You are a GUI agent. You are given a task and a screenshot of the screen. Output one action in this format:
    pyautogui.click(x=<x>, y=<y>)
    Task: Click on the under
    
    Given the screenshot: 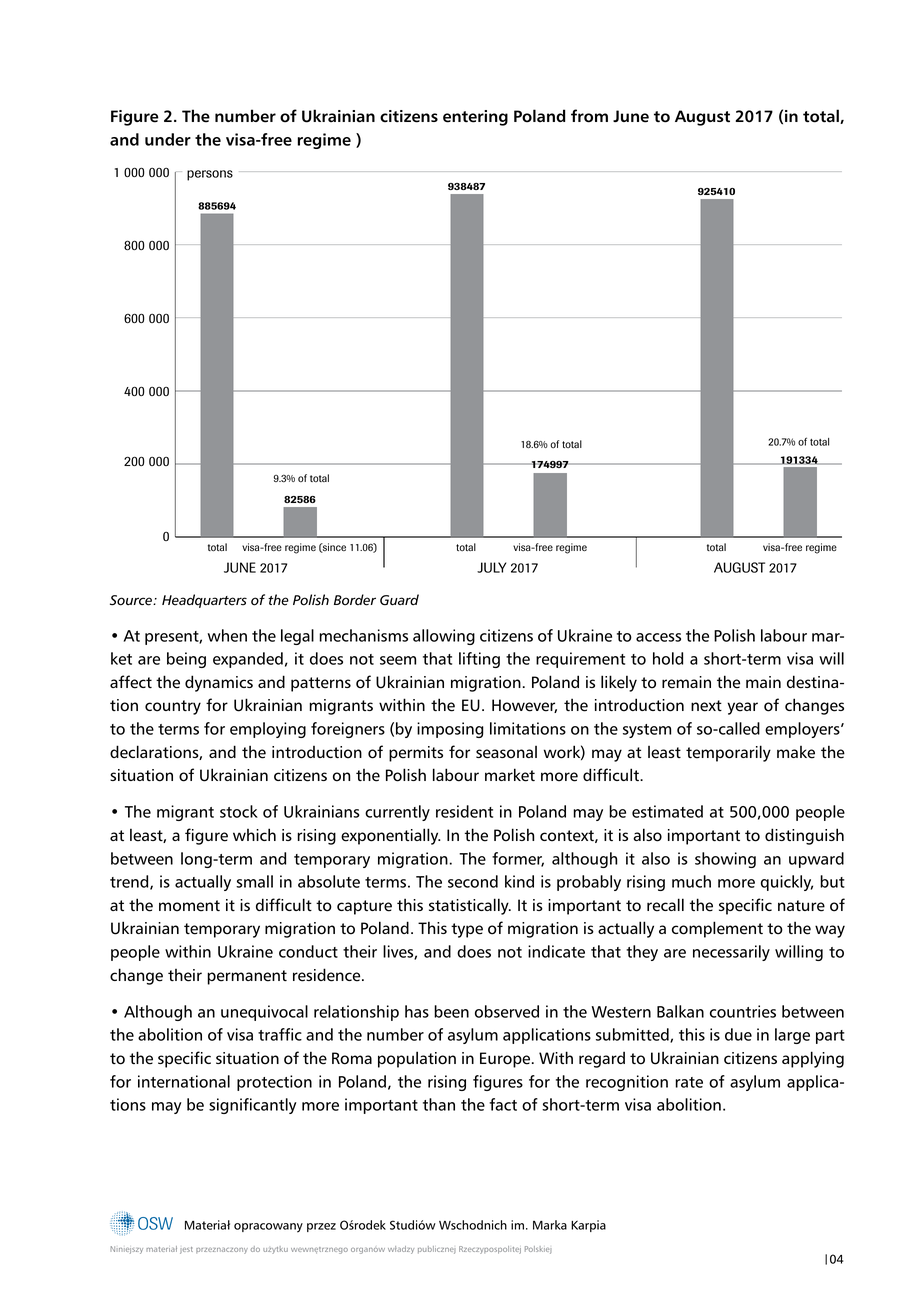 What is the action you would take?
    pyautogui.click(x=168, y=139)
